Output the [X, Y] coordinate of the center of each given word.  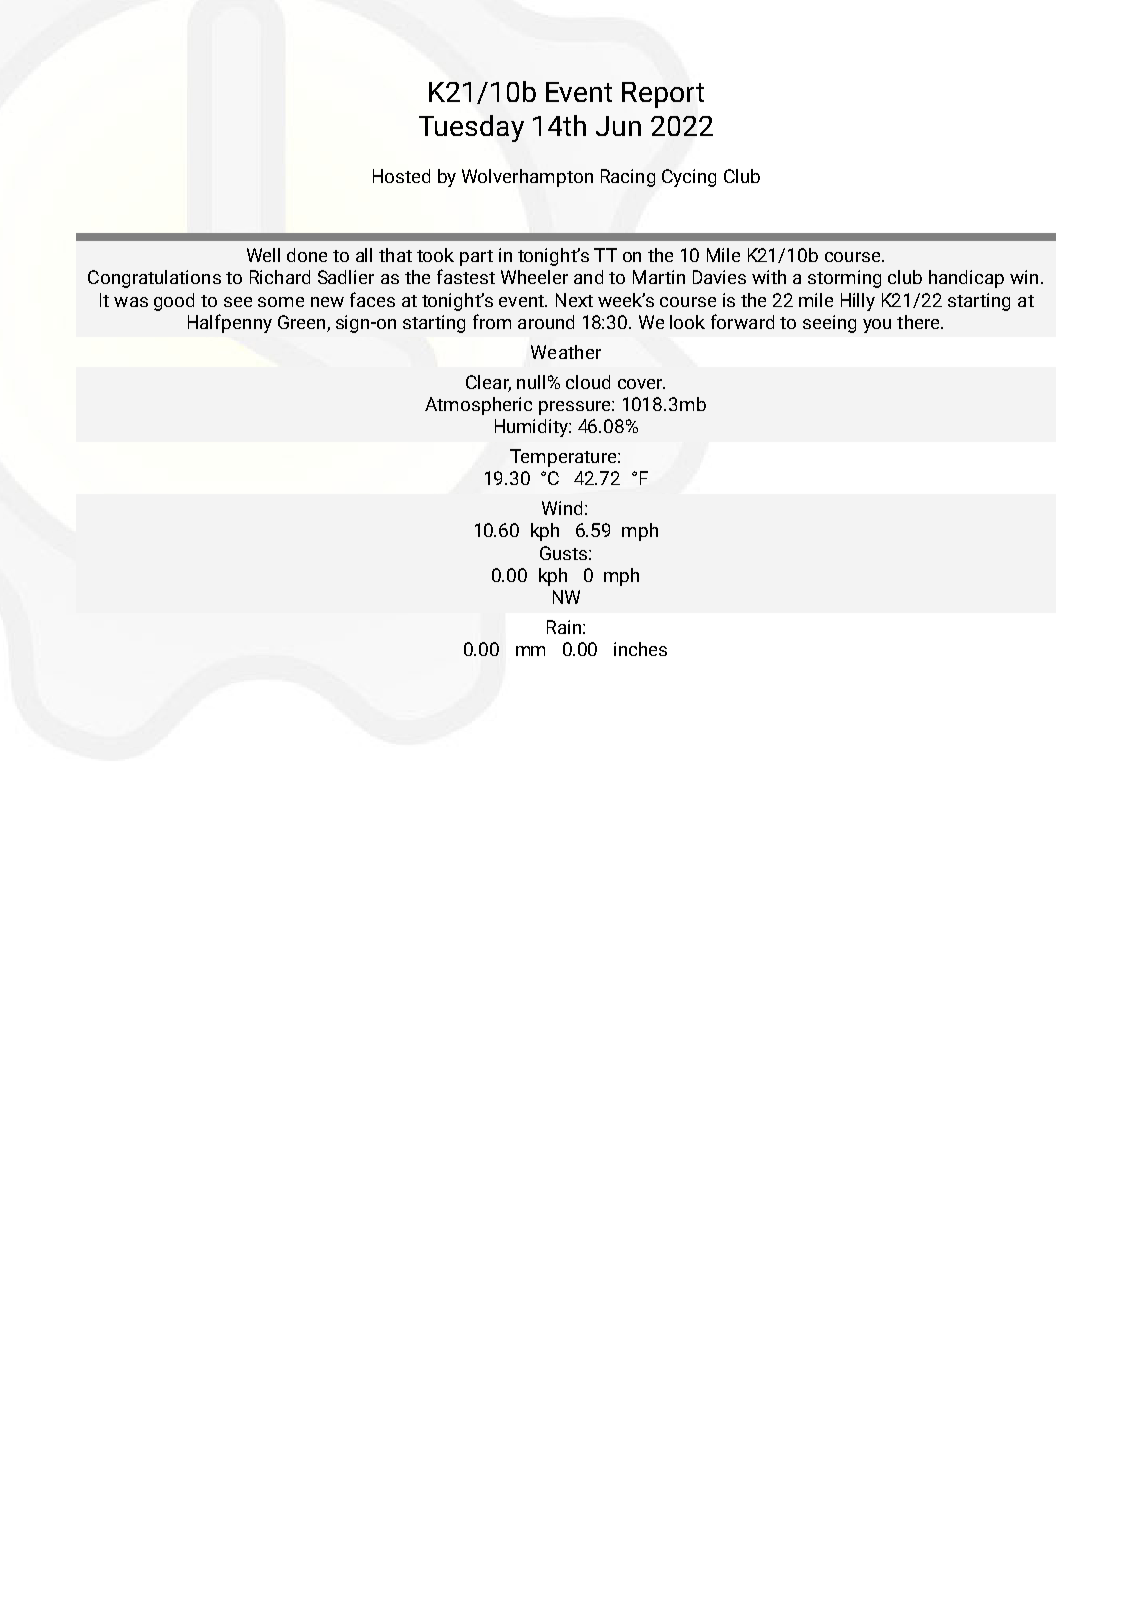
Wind [564, 508]
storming [844, 279]
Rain [564, 627]
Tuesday [471, 128]
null [531, 382]
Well [263, 255]
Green [301, 322]
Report [663, 95]
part [476, 258]
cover [641, 384]
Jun [618, 126]
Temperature [564, 458]
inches [640, 649]
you [877, 326]
